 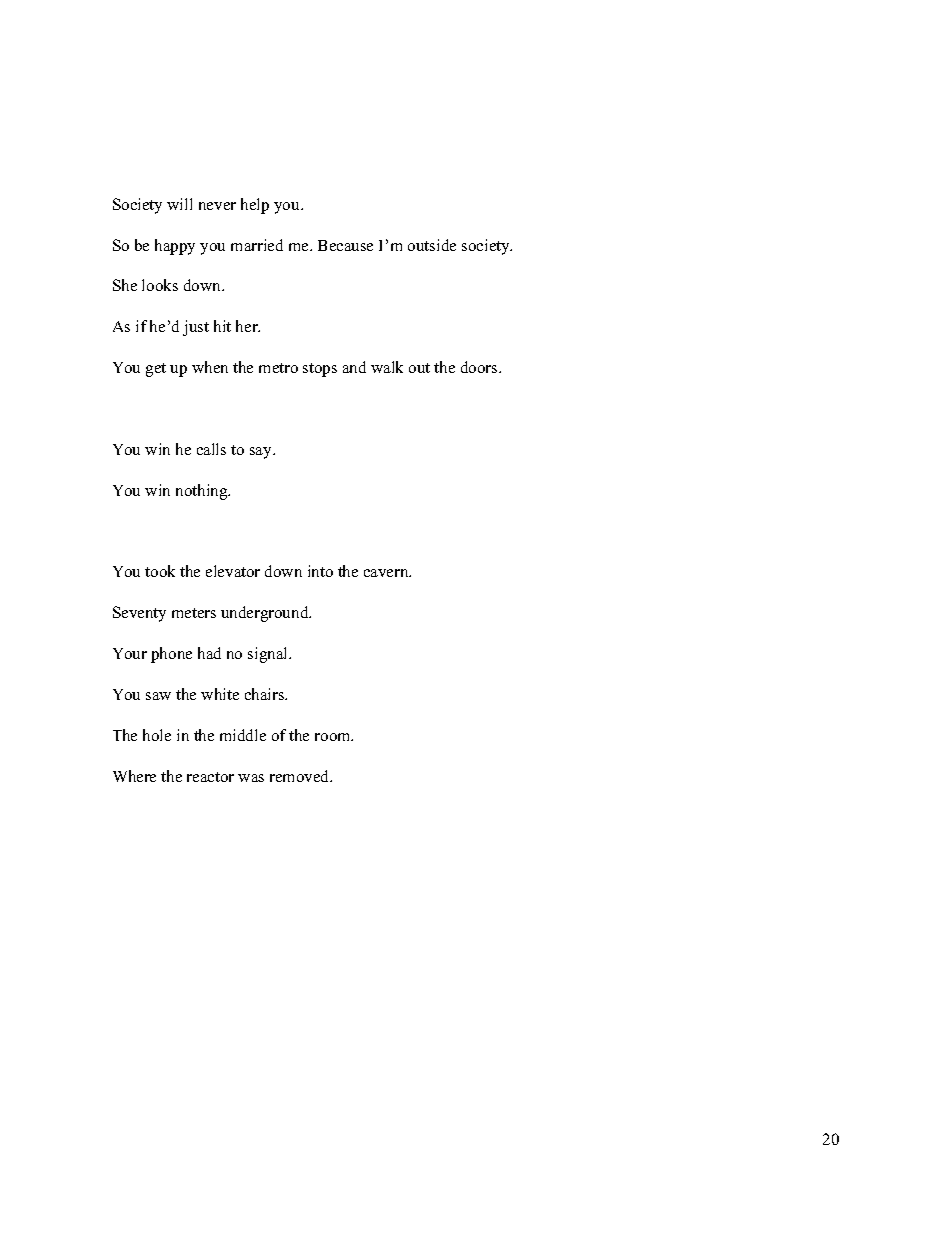 What do you see at coordinates (262, 453) in the image?
I see `say` at bounding box center [262, 453].
